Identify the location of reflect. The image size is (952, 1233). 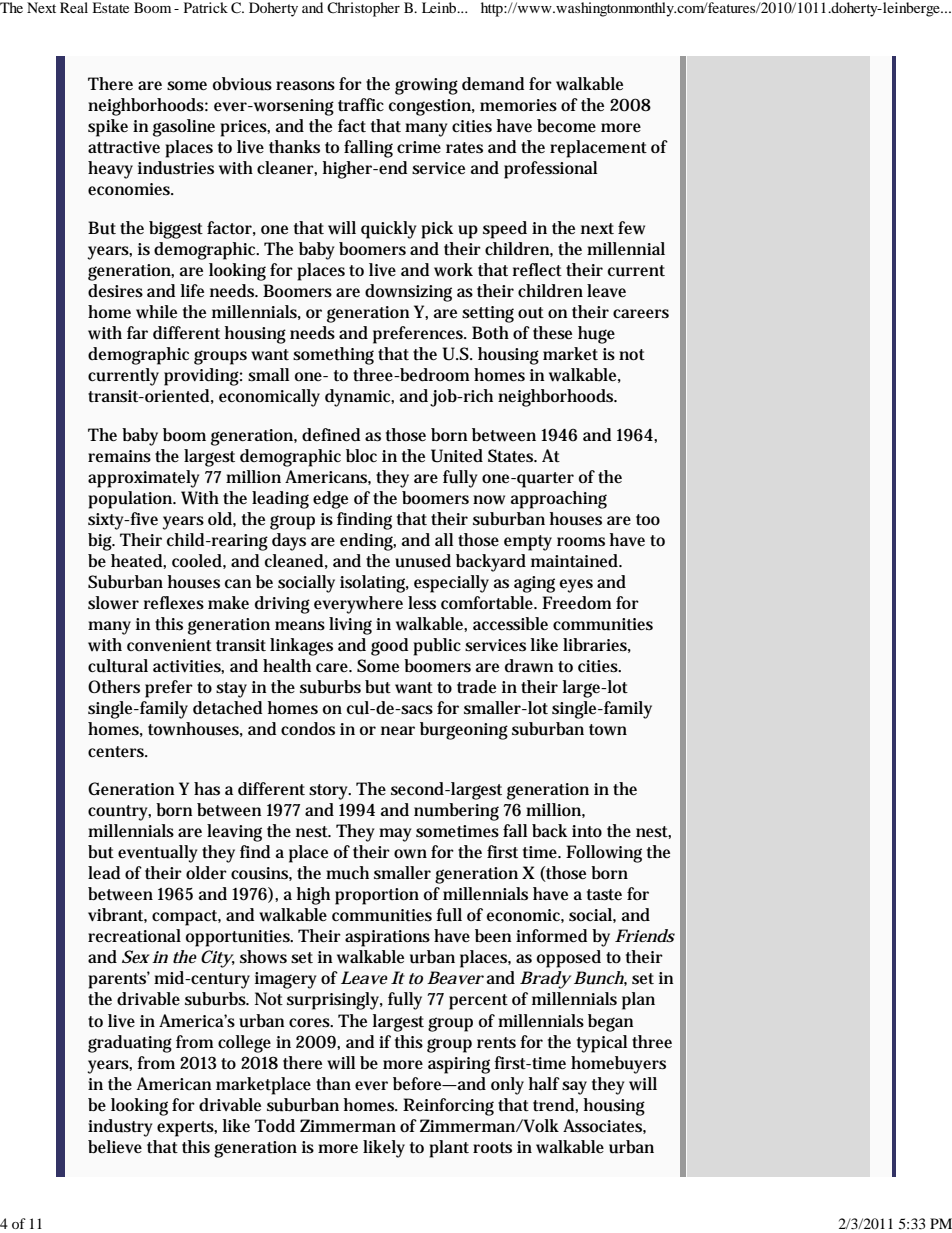
(537, 270).
